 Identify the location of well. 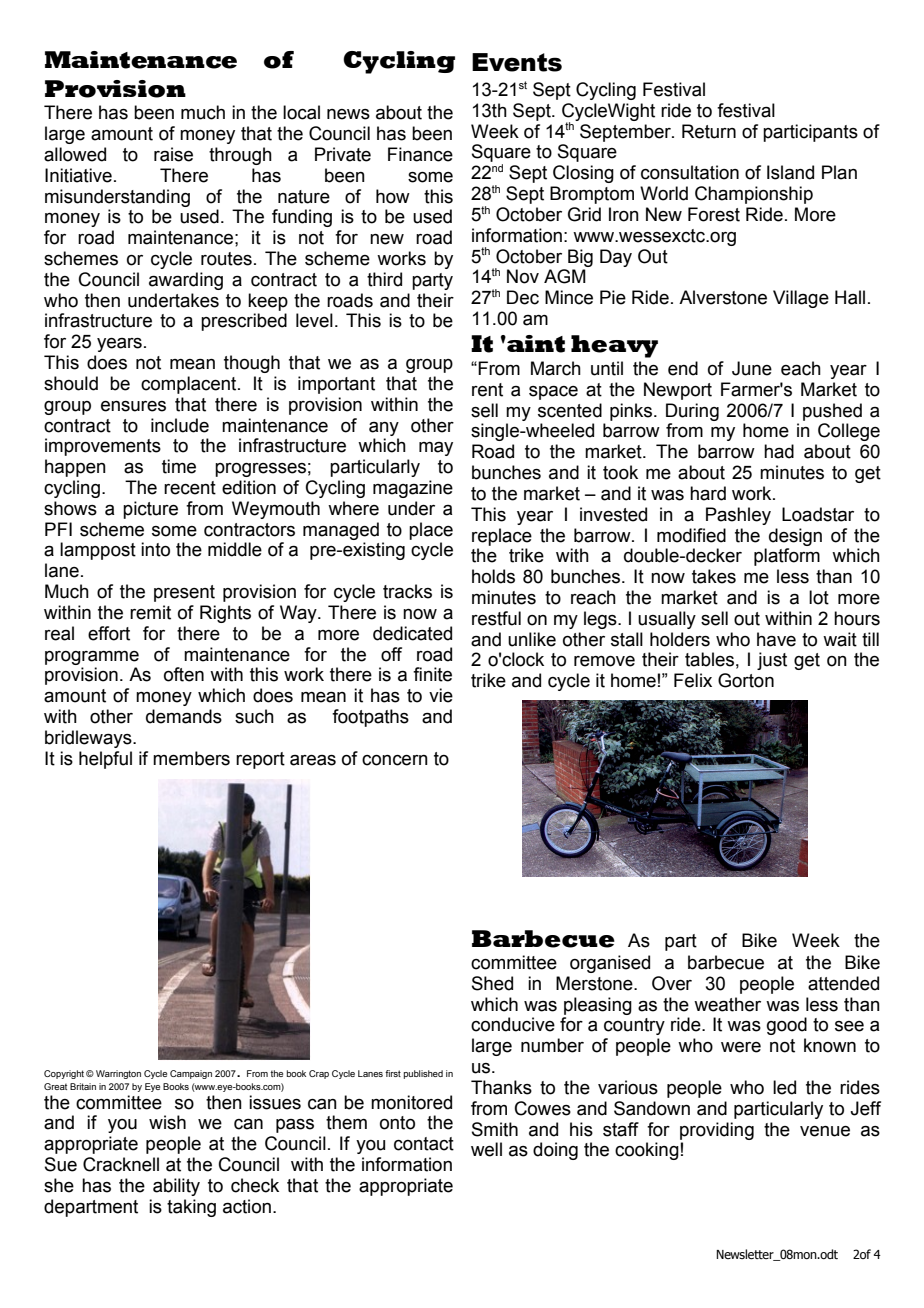
(486, 1149).
